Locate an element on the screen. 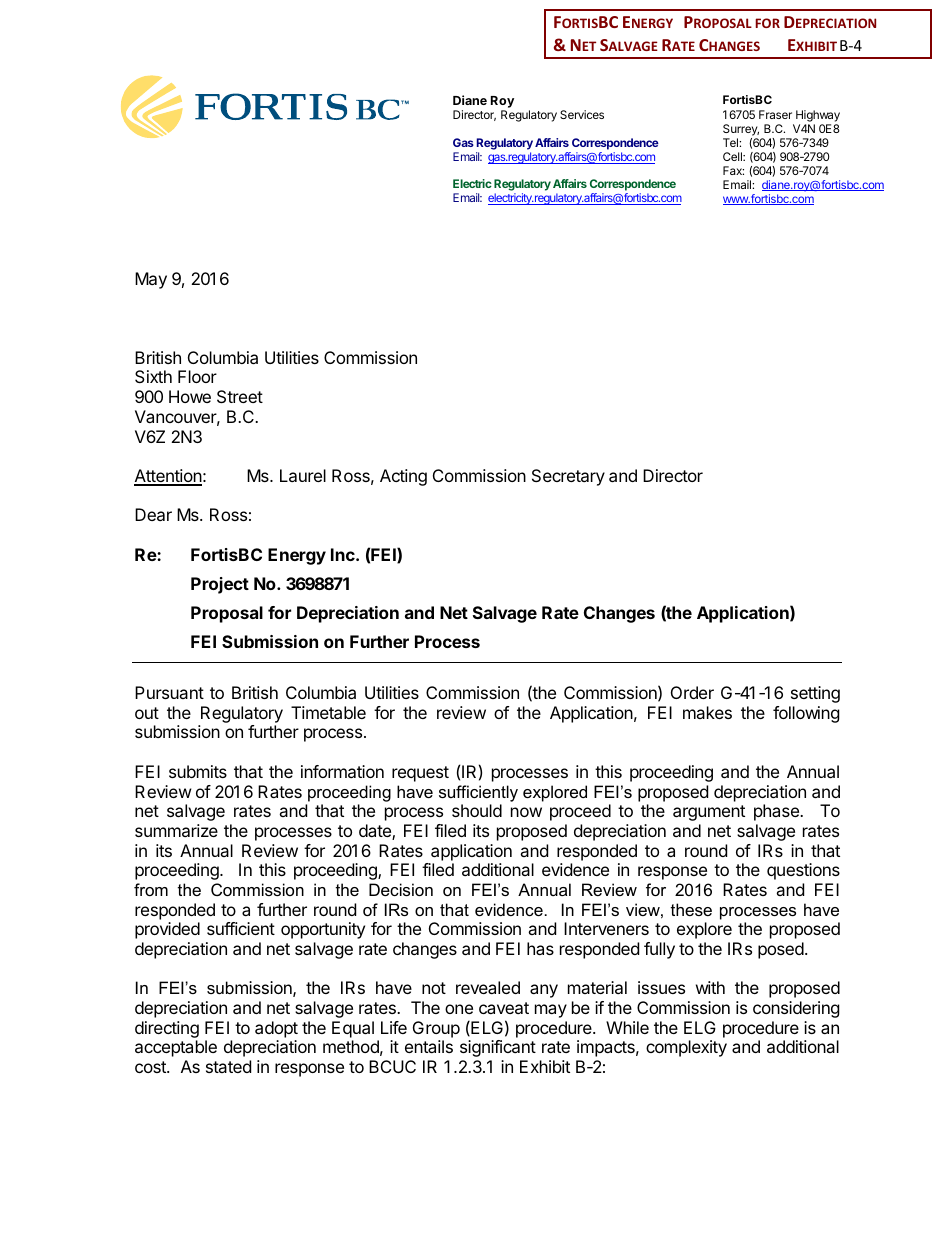 This screenshot has height=1233, width=952. significant is located at coordinates (498, 1048).
